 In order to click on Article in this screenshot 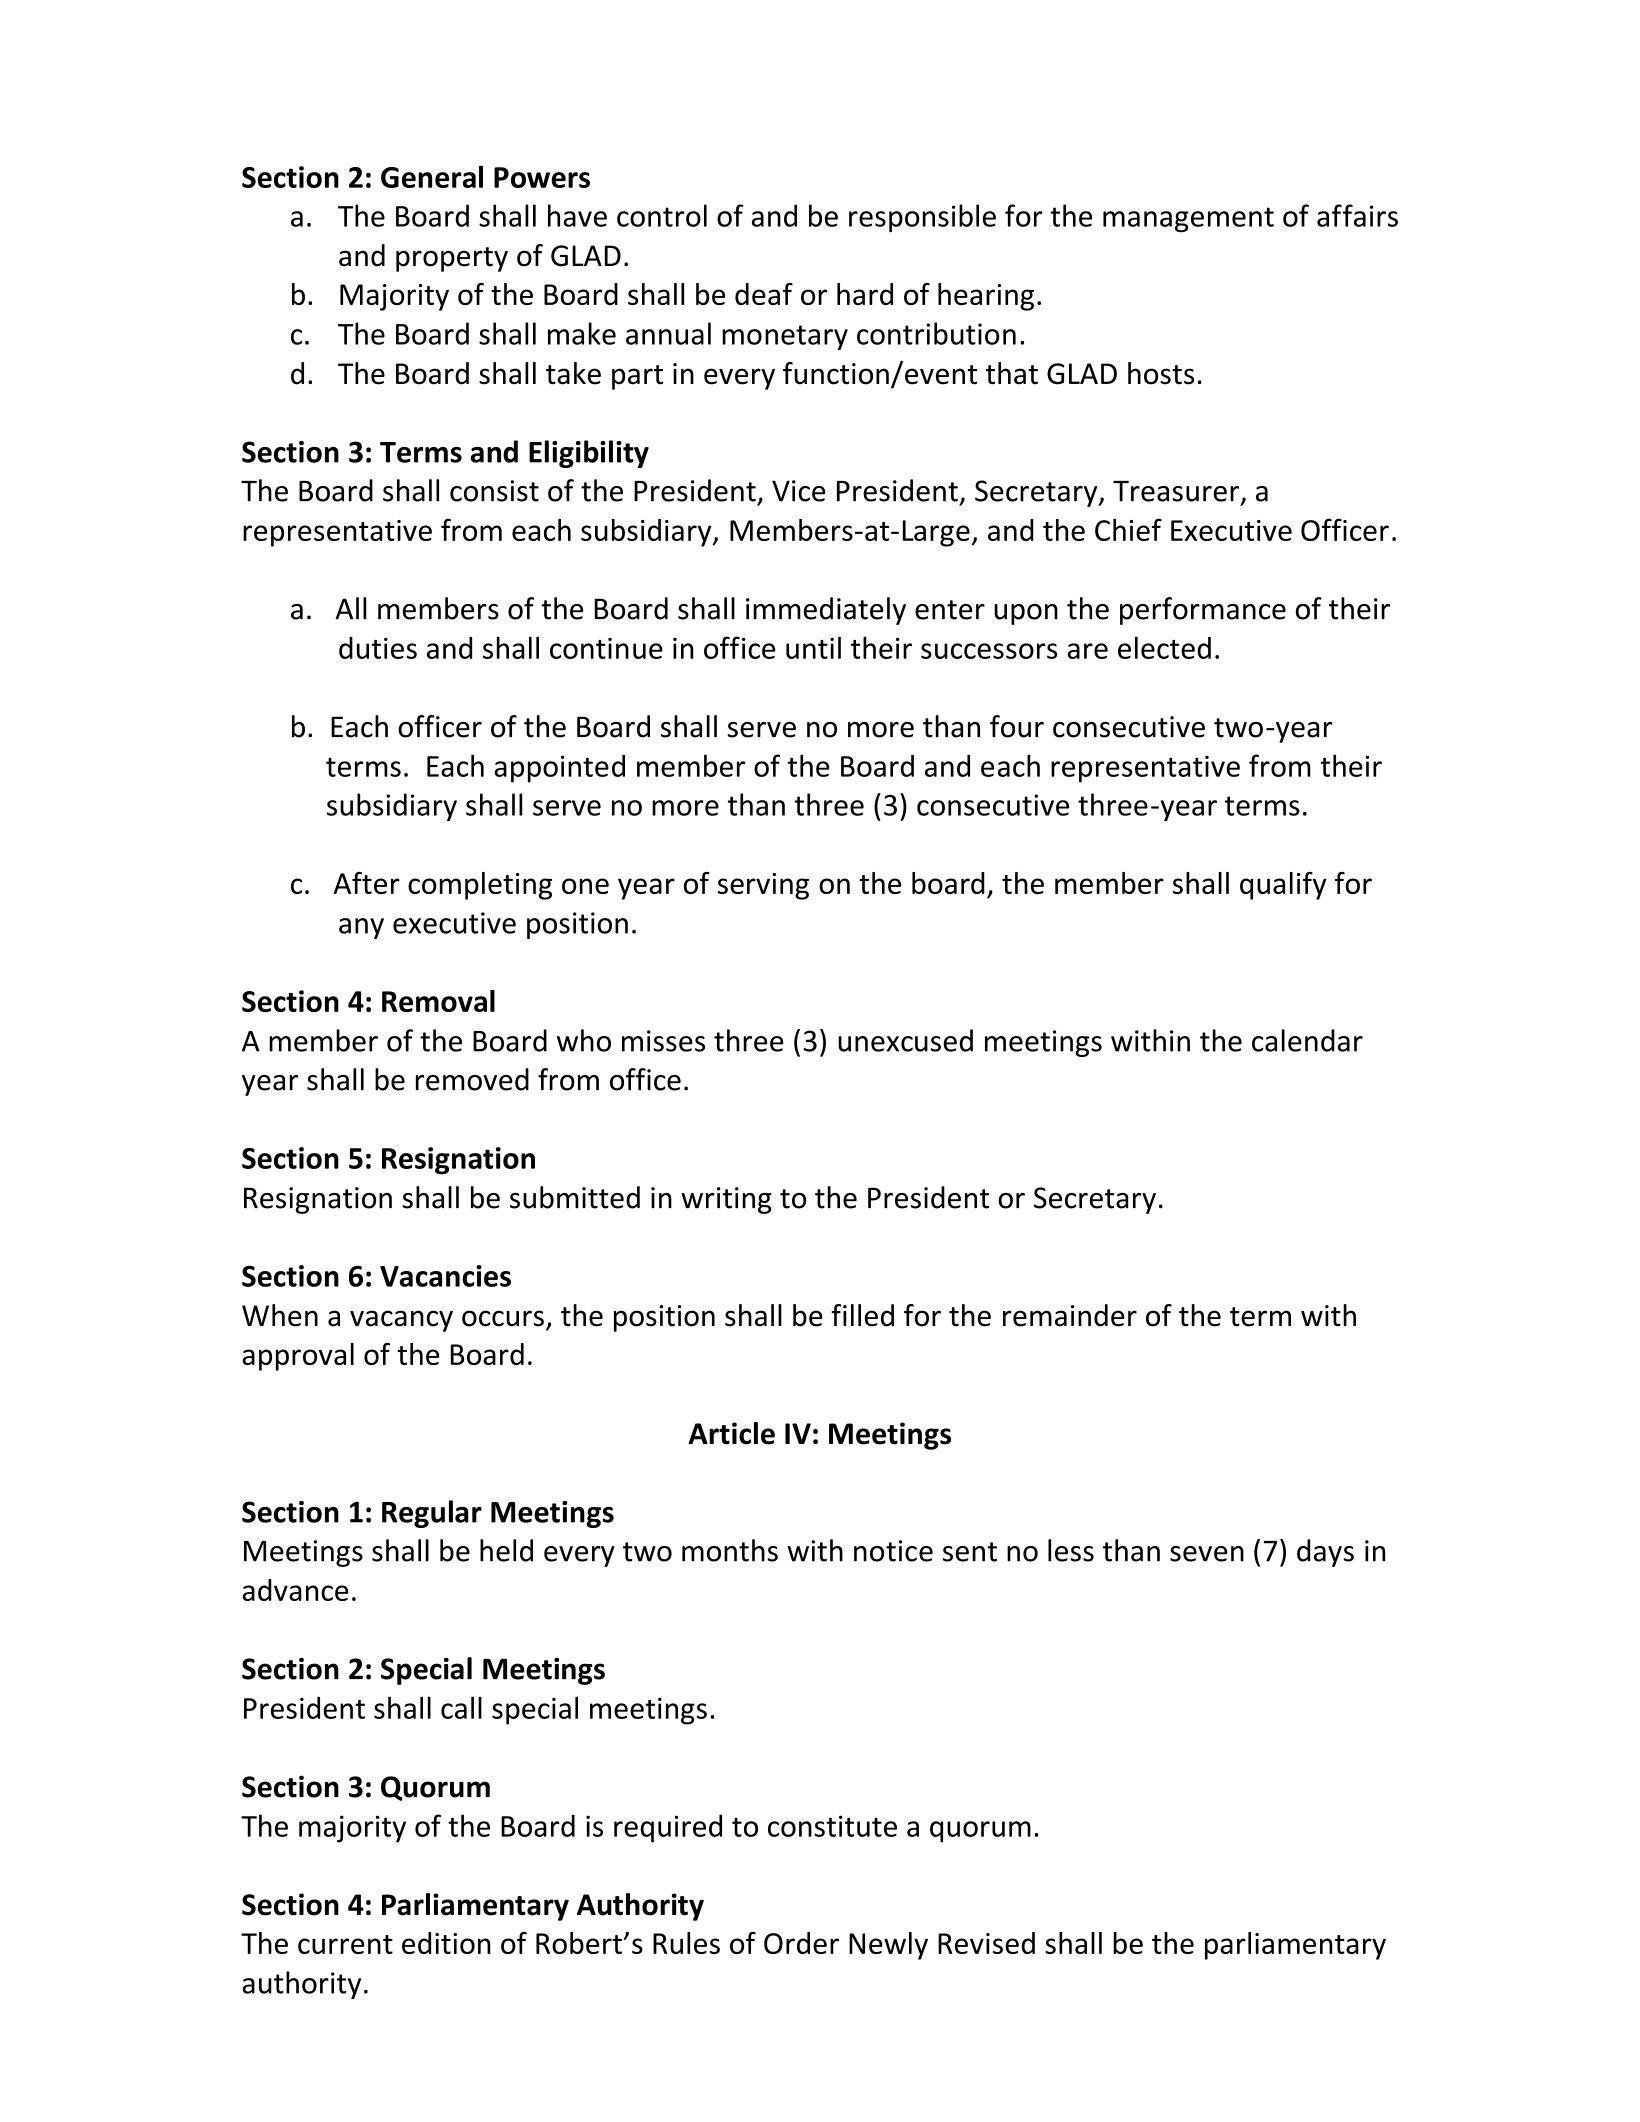, I will do `click(731, 1433)`.
